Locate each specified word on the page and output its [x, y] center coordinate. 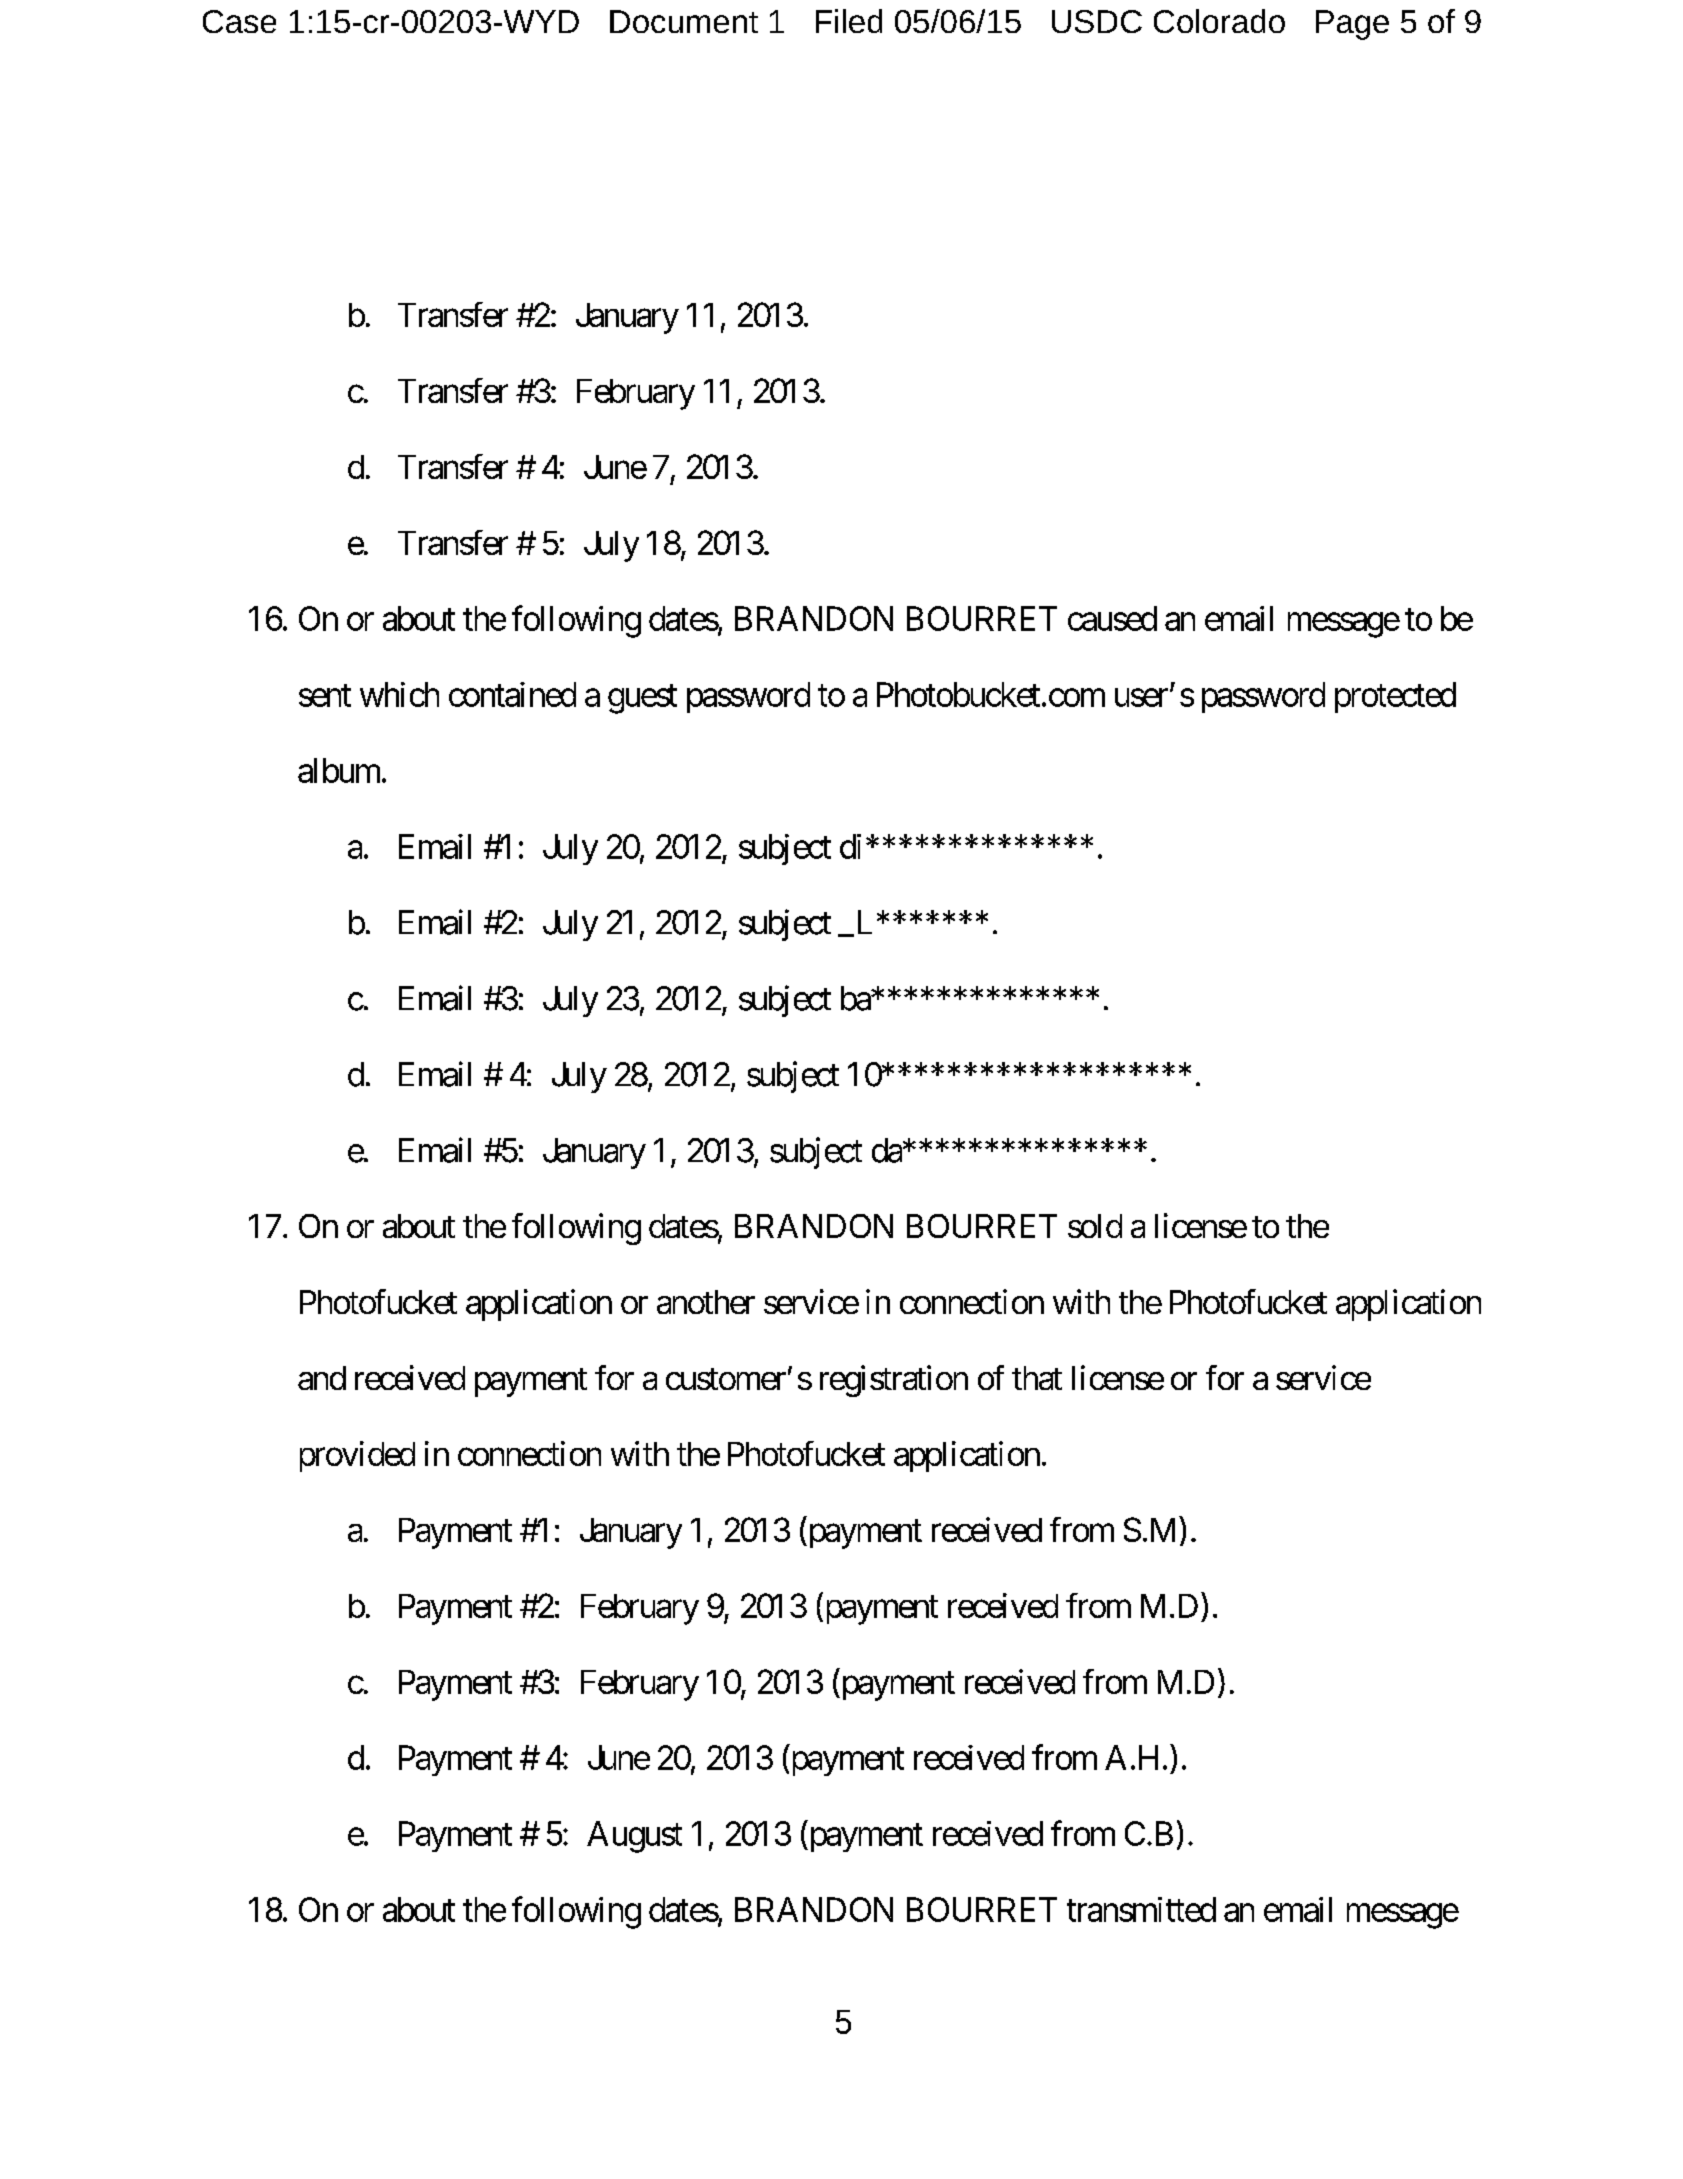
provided [357, 1456]
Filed [849, 21]
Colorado [1219, 21]
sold [1095, 1226]
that [1037, 1378]
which [399, 694]
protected [1395, 697]
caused [1112, 618]
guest [642, 699]
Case [239, 21]
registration [894, 1381]
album [339, 770]
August [634, 1837]
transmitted [1141, 1909]
